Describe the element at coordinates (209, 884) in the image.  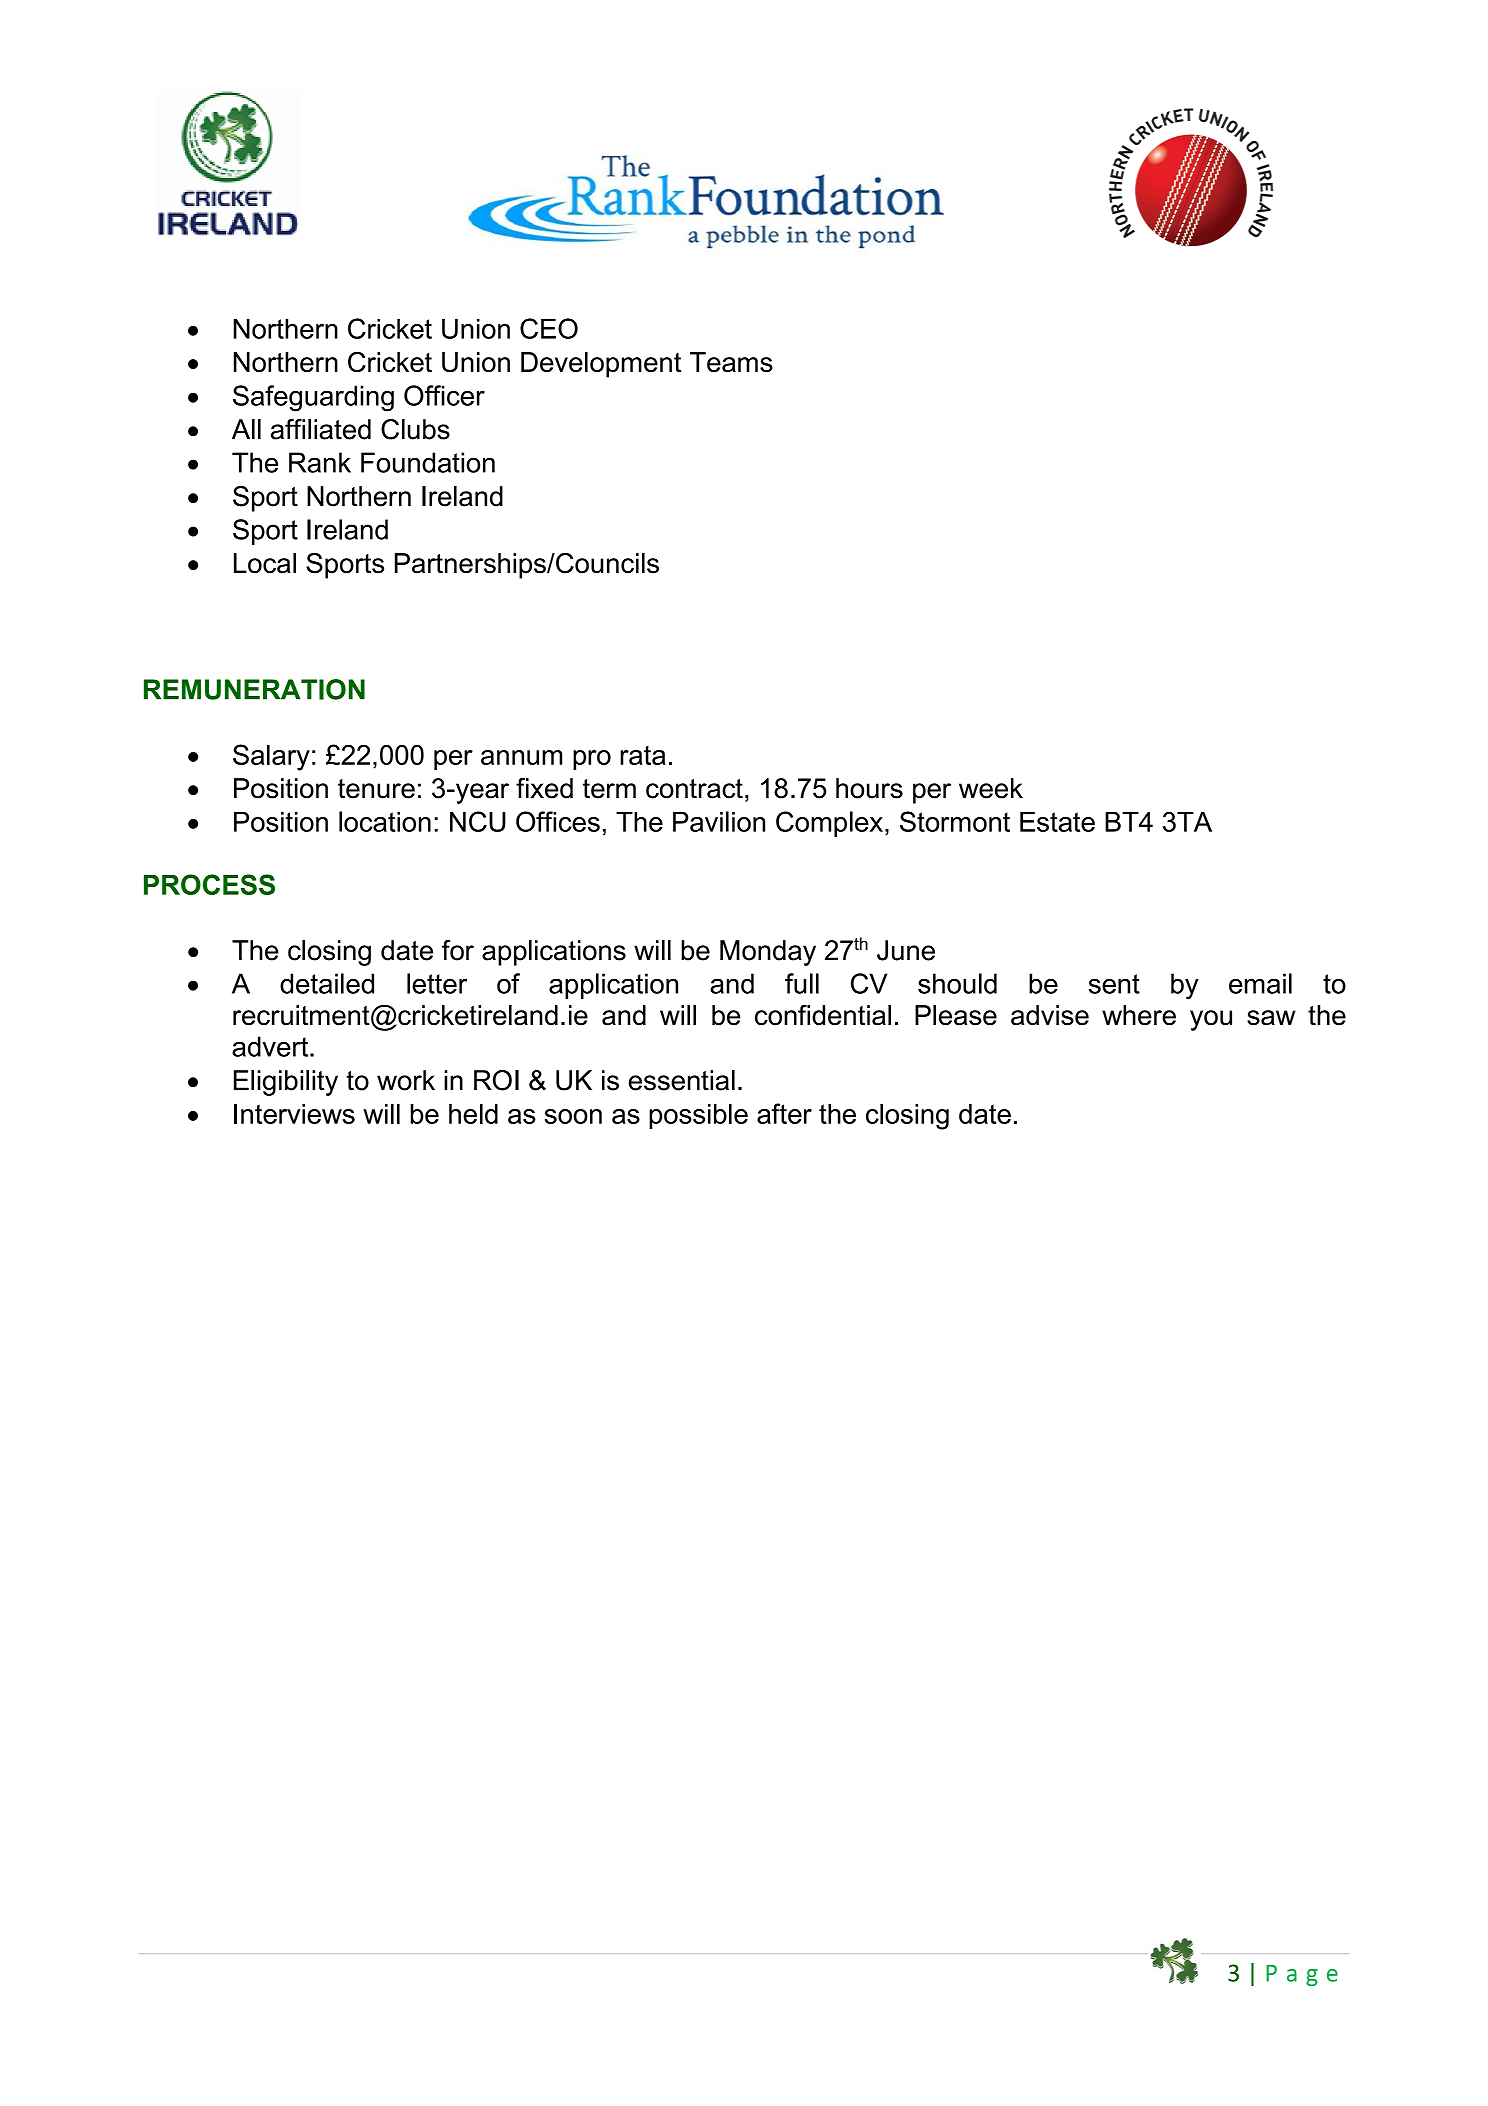
I see `PROCESS` at that location.
